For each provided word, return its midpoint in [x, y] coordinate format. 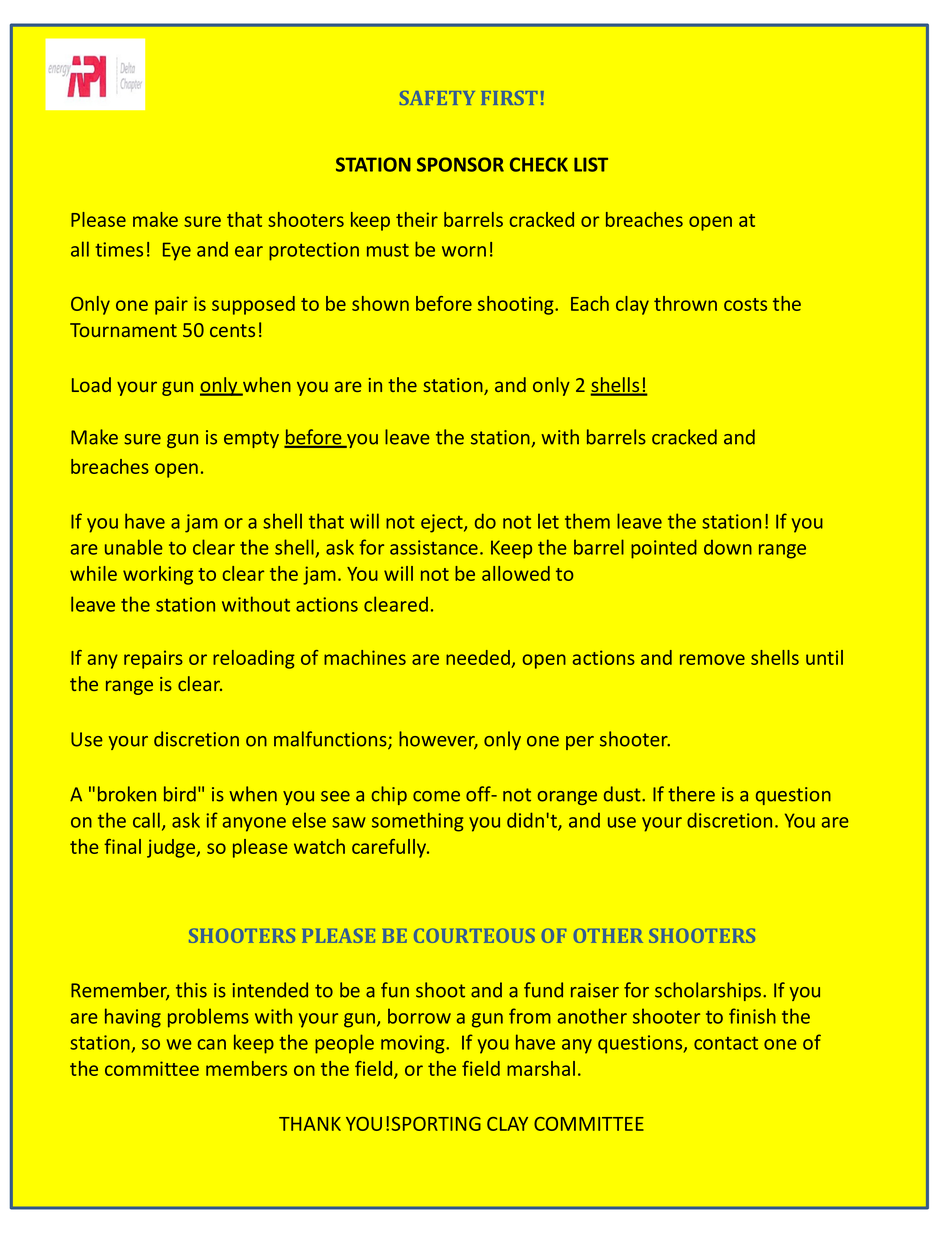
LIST [591, 164]
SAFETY [437, 98]
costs [745, 304]
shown [380, 303]
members [246, 1068]
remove [712, 659]
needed [479, 659]
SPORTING [436, 1124]
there [691, 794]
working [158, 575]
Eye [177, 251]
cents [232, 330]
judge [172, 848]
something [417, 822]
